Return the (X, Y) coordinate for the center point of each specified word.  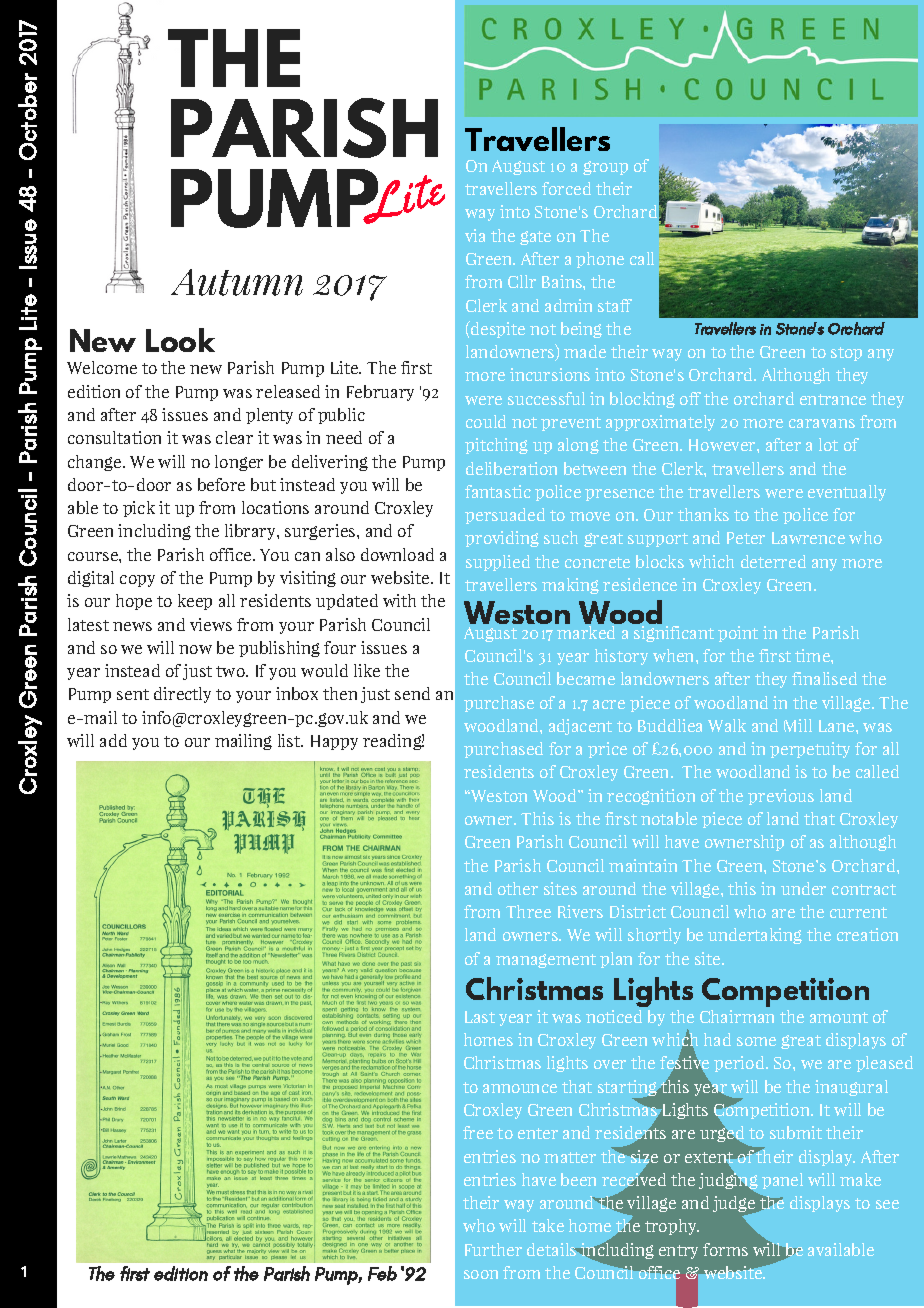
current (858, 912)
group (605, 168)
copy (137, 581)
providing (502, 539)
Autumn (237, 282)
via (475, 235)
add (113, 740)
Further (493, 1249)
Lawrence (808, 538)
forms (725, 1249)
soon (481, 1274)
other (518, 888)
